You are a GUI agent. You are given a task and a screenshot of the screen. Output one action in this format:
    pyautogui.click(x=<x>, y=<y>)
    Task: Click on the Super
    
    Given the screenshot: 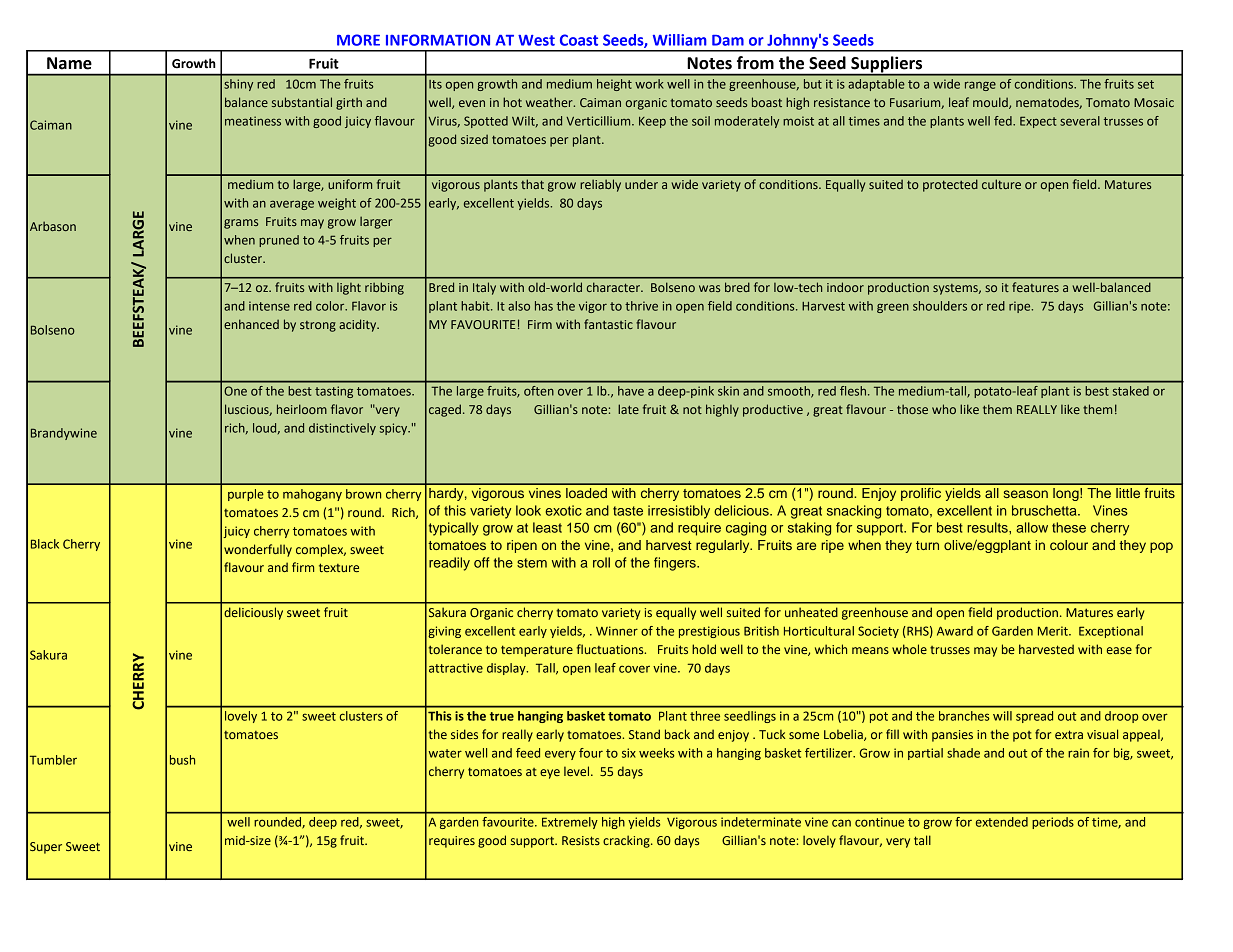 What is the action you would take?
    pyautogui.click(x=46, y=848)
